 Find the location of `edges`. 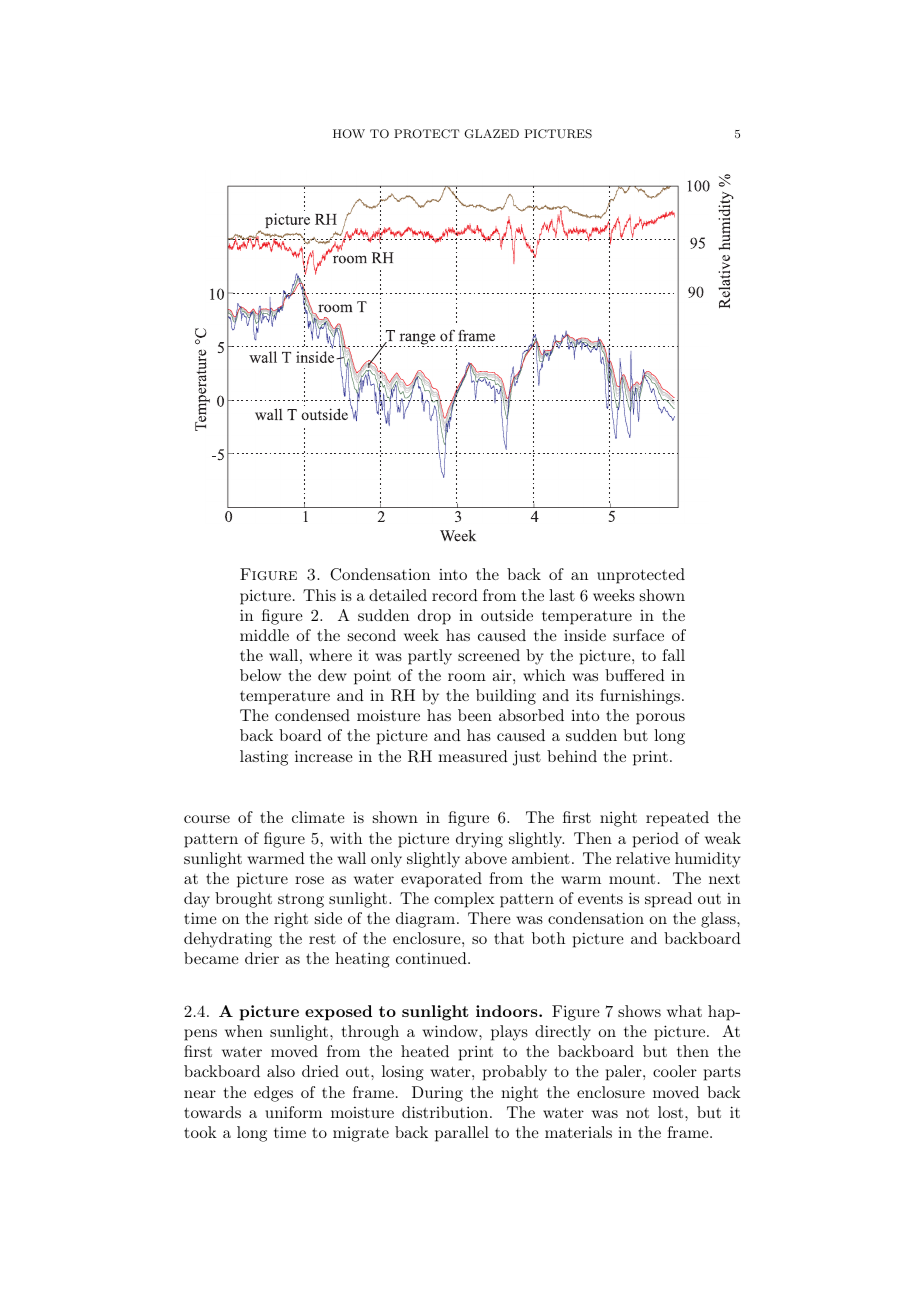

edges is located at coordinates (273, 1094).
